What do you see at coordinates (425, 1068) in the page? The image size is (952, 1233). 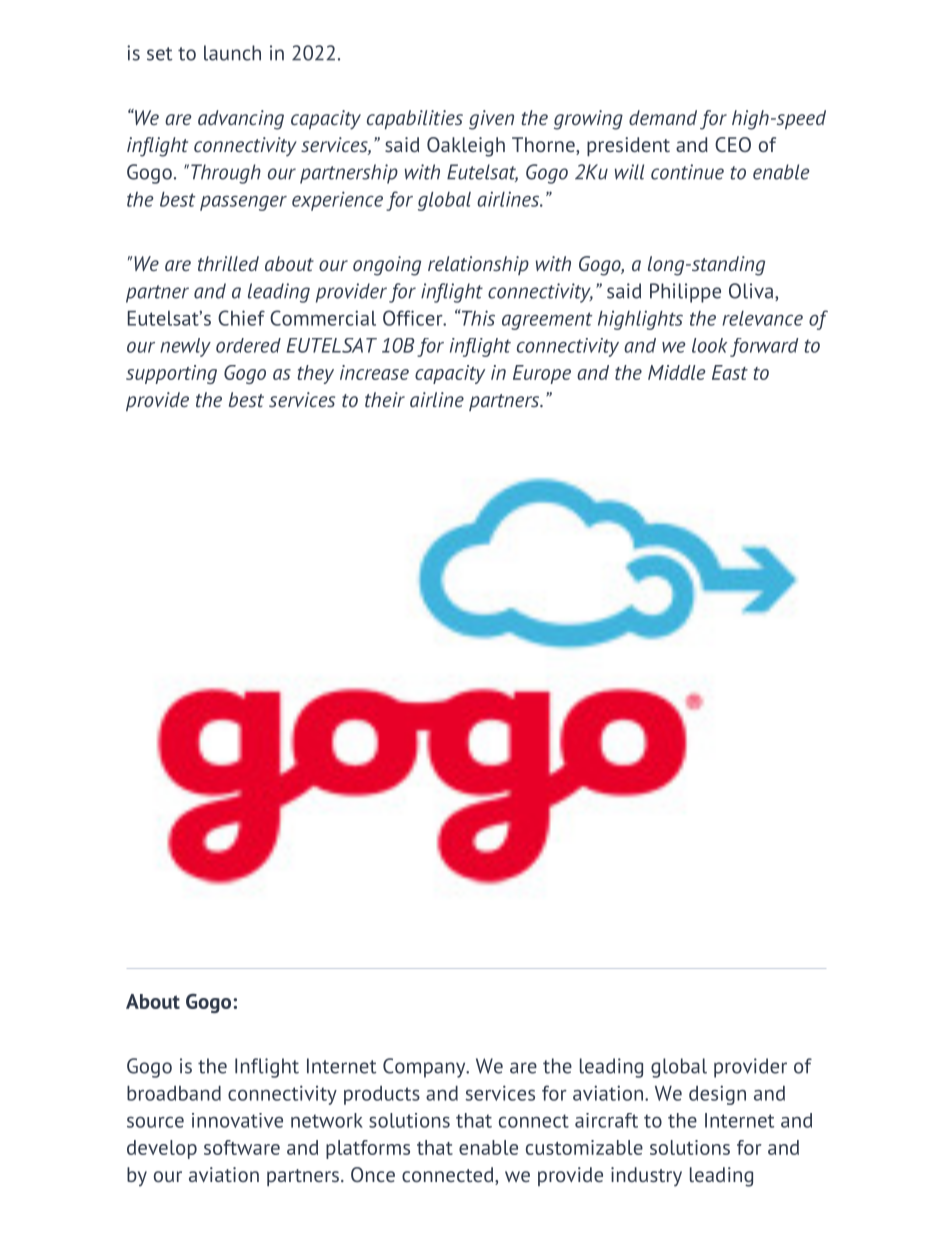 I see `Company` at bounding box center [425, 1068].
